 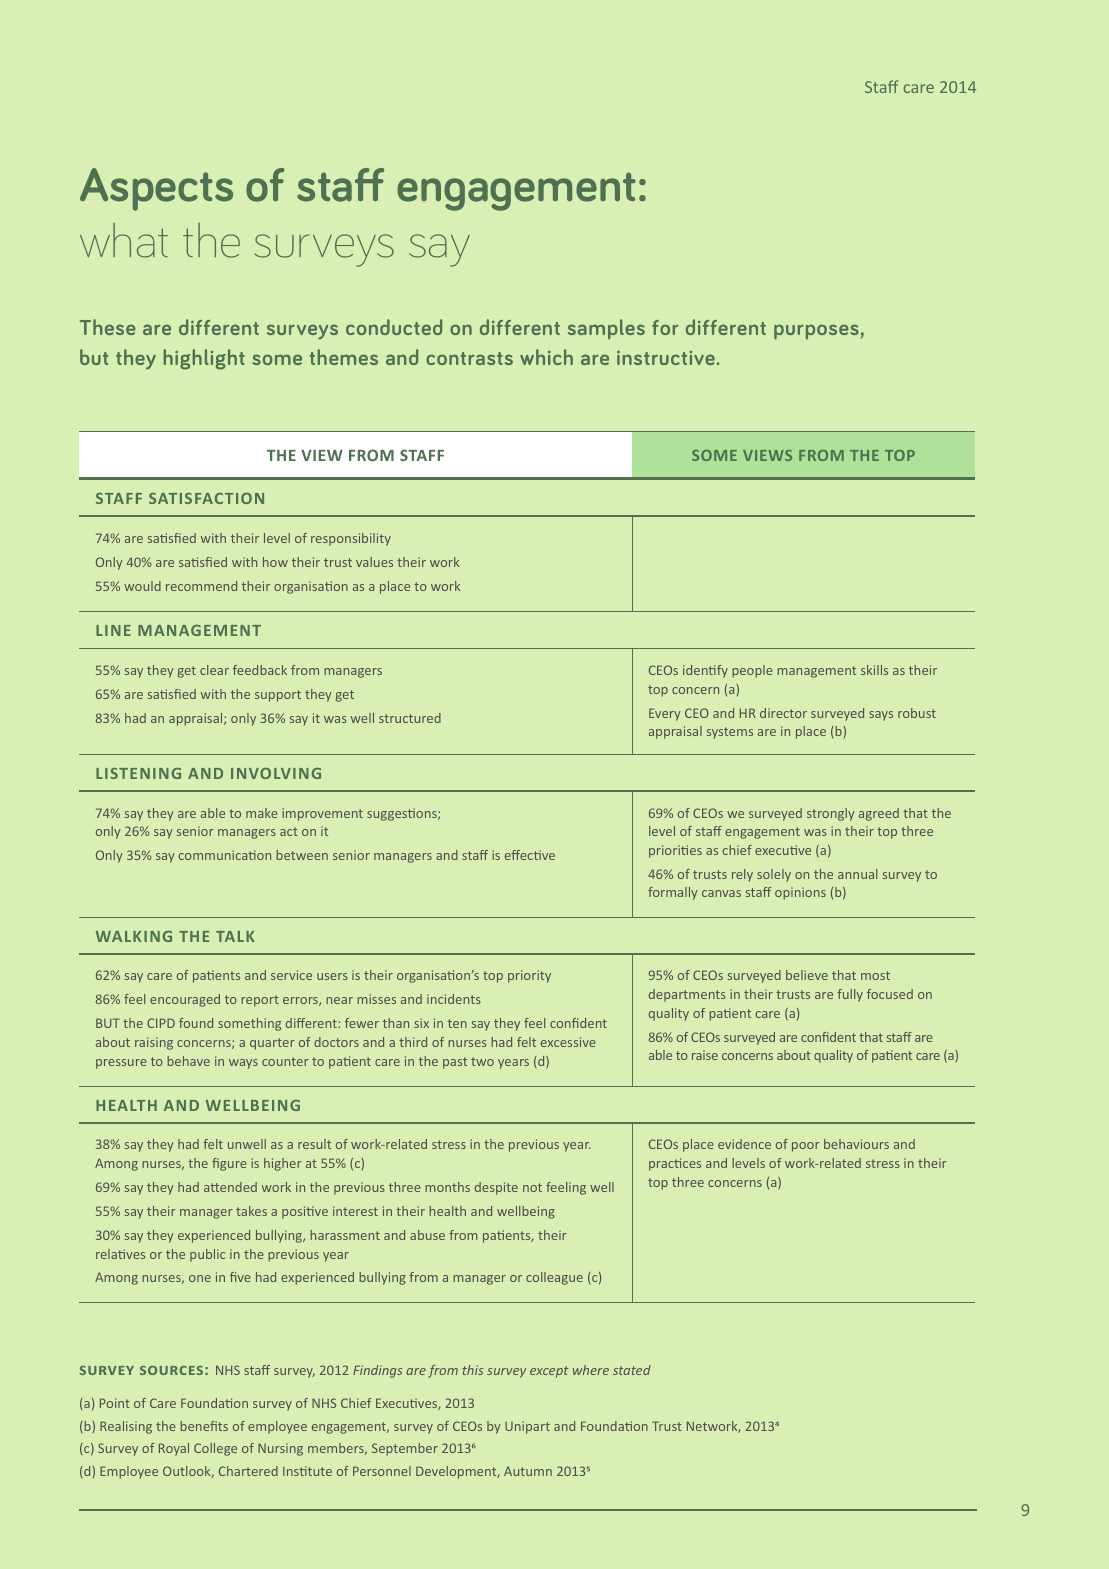 What do you see at coordinates (606, 329) in the page?
I see `samples` at bounding box center [606, 329].
